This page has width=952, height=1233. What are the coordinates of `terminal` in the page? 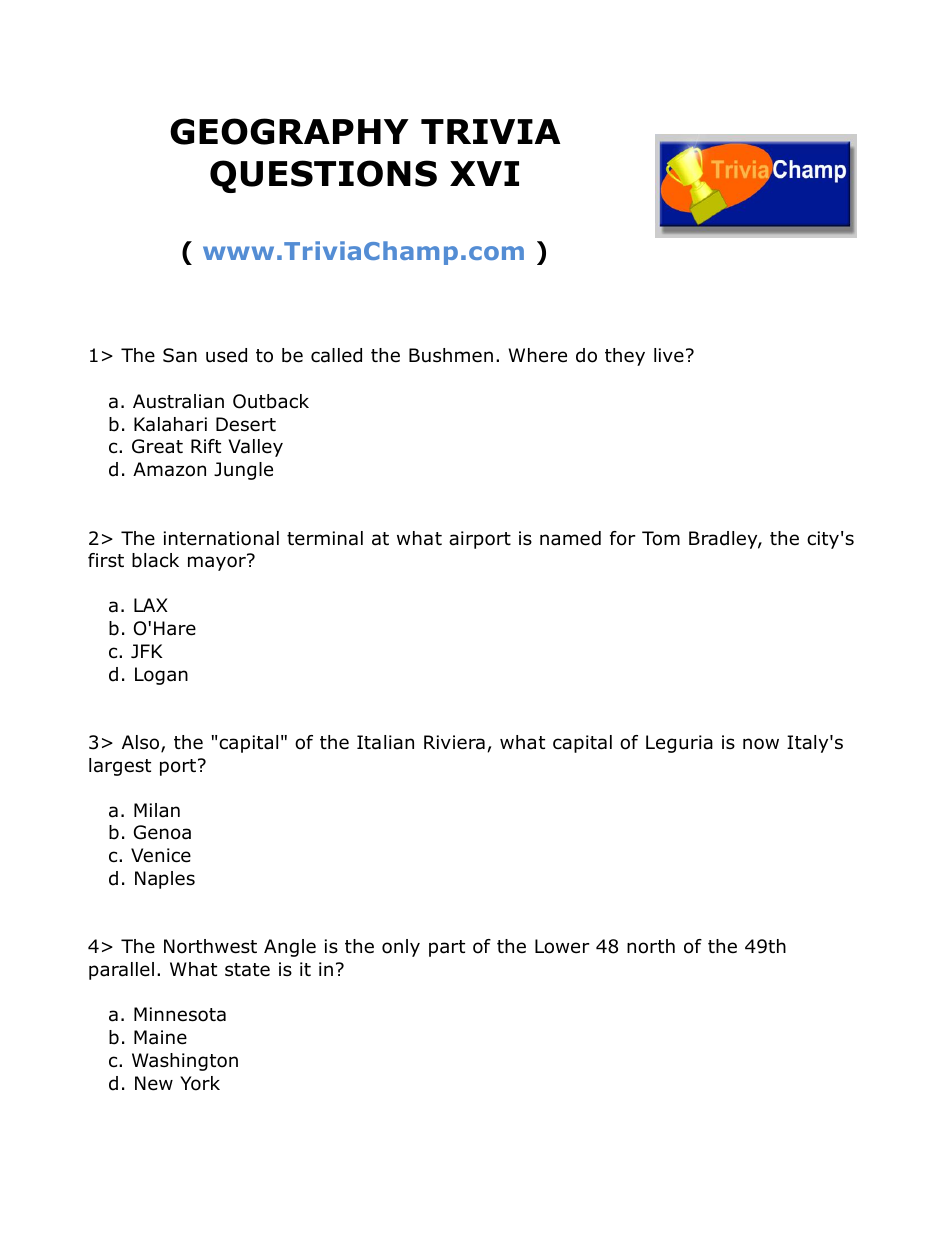 It's located at (325, 538).
